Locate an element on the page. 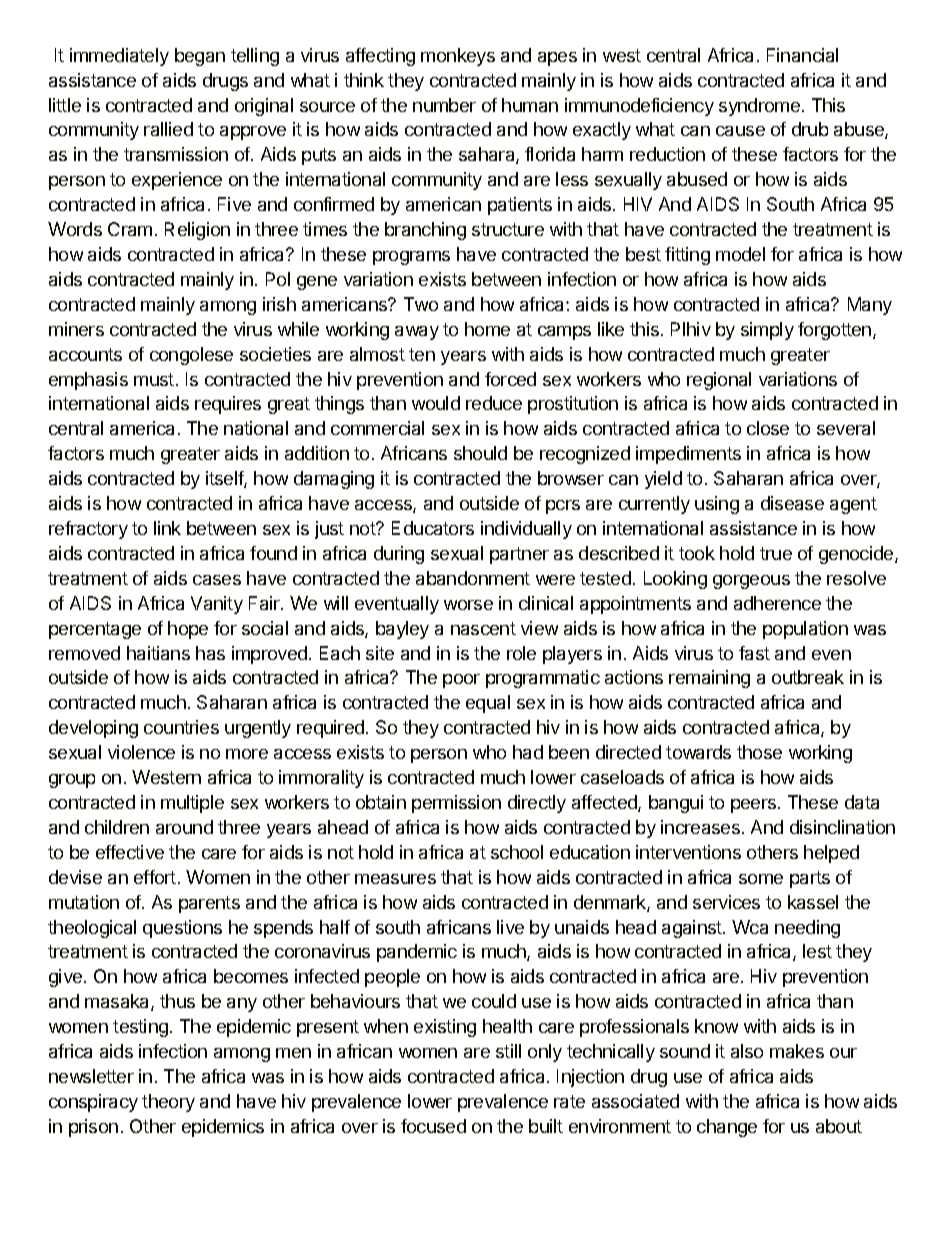 The height and width of the page is (1233, 952). number is located at coordinates (444, 105).
